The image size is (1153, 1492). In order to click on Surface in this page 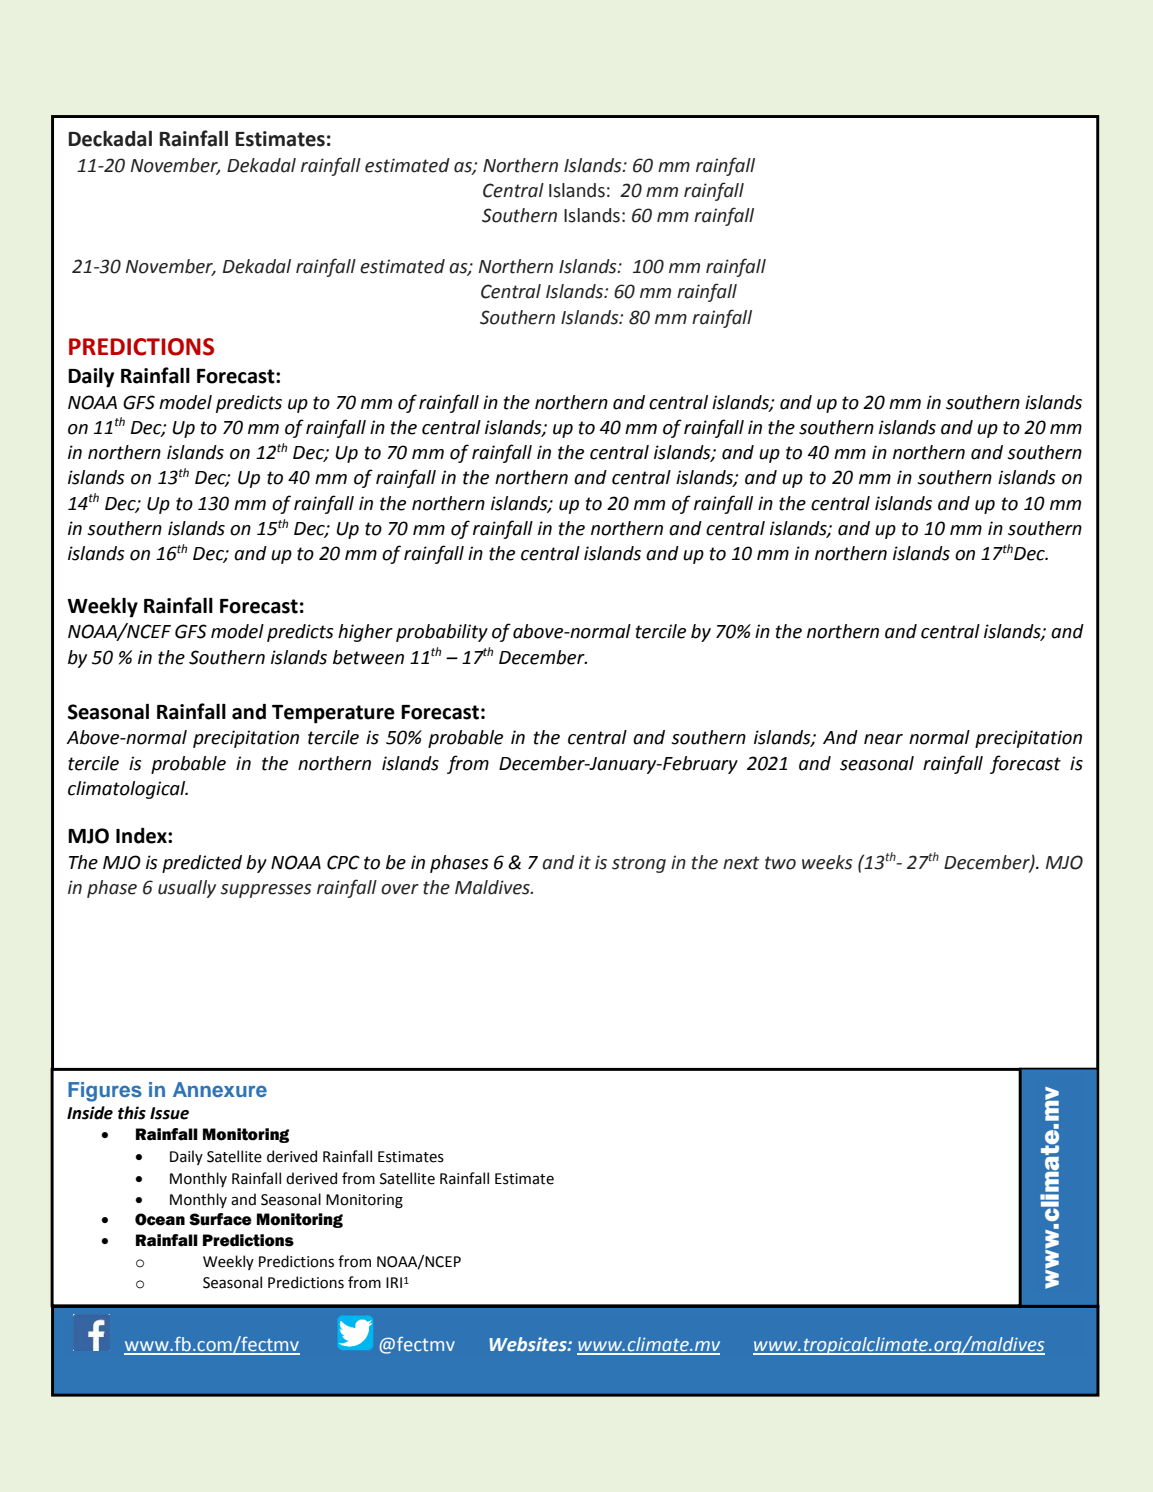, I will do `click(220, 1219)`.
